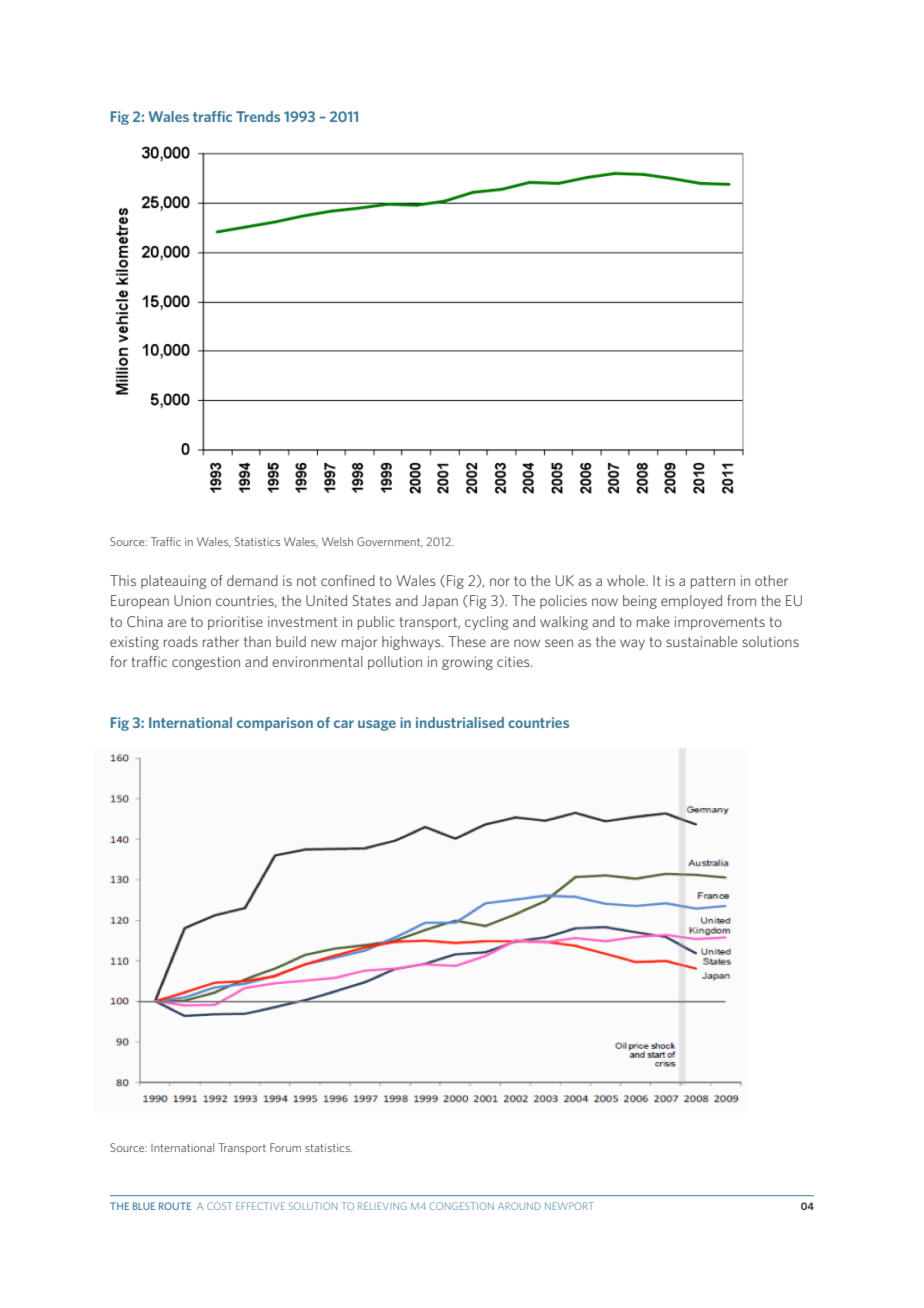  What do you see at coordinates (569, 1206) in the screenshot?
I see `NEWPORT` at bounding box center [569, 1206].
